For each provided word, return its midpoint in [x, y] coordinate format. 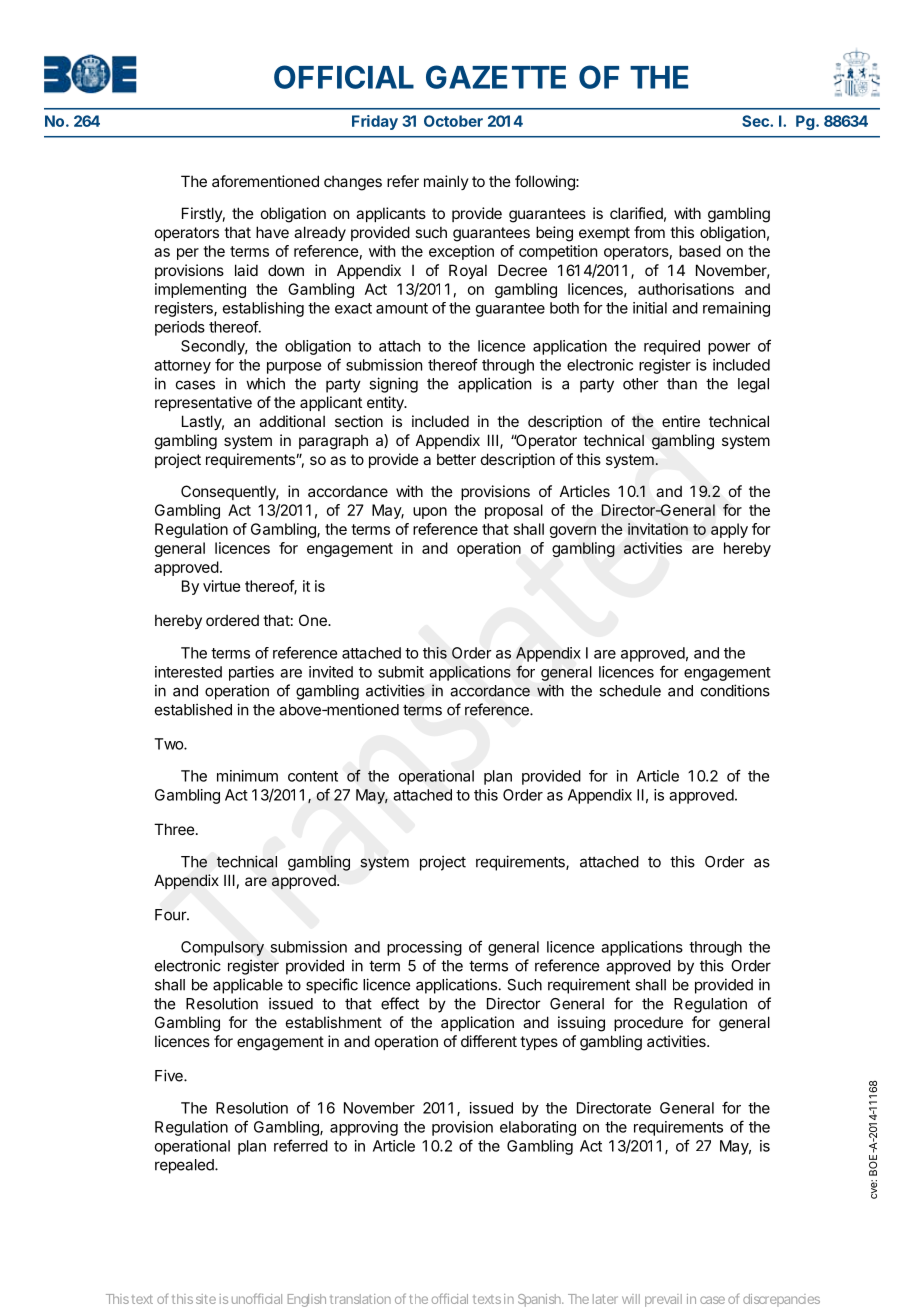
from [649, 232]
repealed [185, 1166]
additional [292, 421]
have [272, 232]
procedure [648, 1024]
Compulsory [222, 948]
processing [424, 948]
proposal [514, 511]
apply [729, 530]
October [453, 121]
